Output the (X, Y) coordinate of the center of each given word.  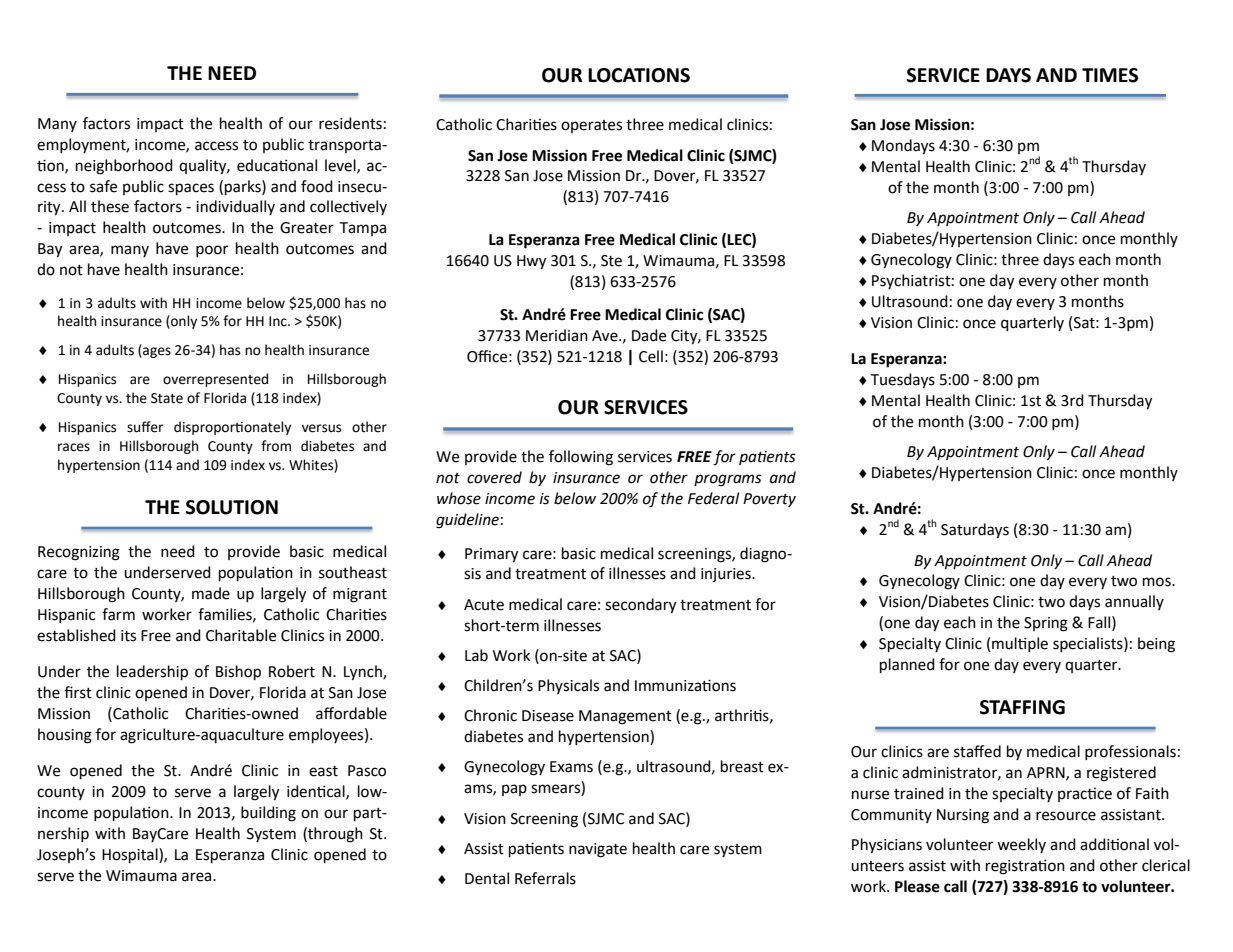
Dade (649, 335)
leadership (152, 673)
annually (1134, 602)
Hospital (131, 856)
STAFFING (1022, 707)
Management (625, 717)
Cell (651, 356)
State (167, 398)
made (211, 593)
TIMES (1110, 75)
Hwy (531, 262)
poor (212, 251)
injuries (727, 575)
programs (728, 480)
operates (591, 126)
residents (350, 123)
